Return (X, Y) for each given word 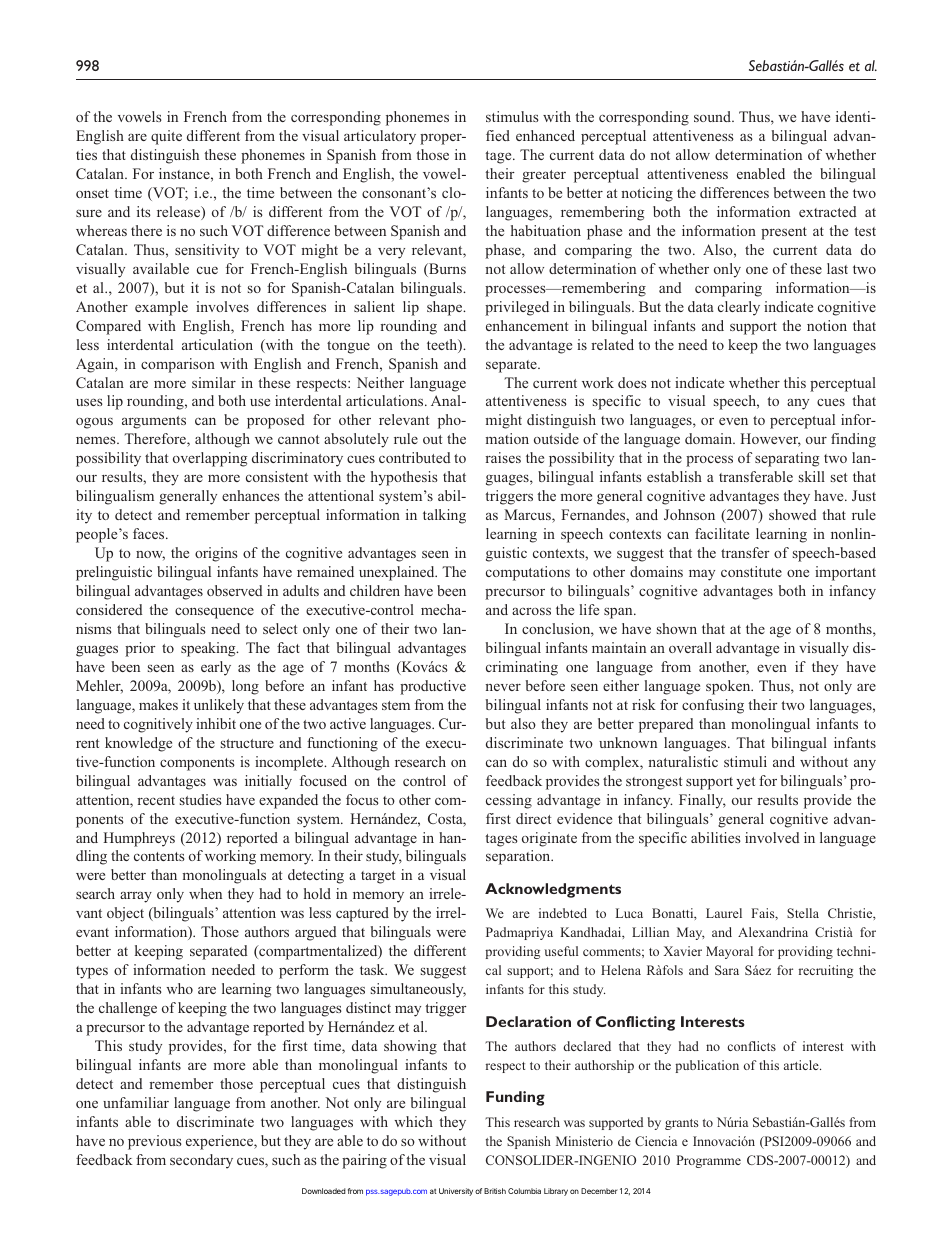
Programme (708, 1161)
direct (533, 818)
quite (166, 137)
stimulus (512, 116)
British (495, 1191)
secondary (201, 1161)
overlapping (210, 459)
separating (787, 459)
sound (714, 116)
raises (503, 457)
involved (772, 837)
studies (201, 799)
